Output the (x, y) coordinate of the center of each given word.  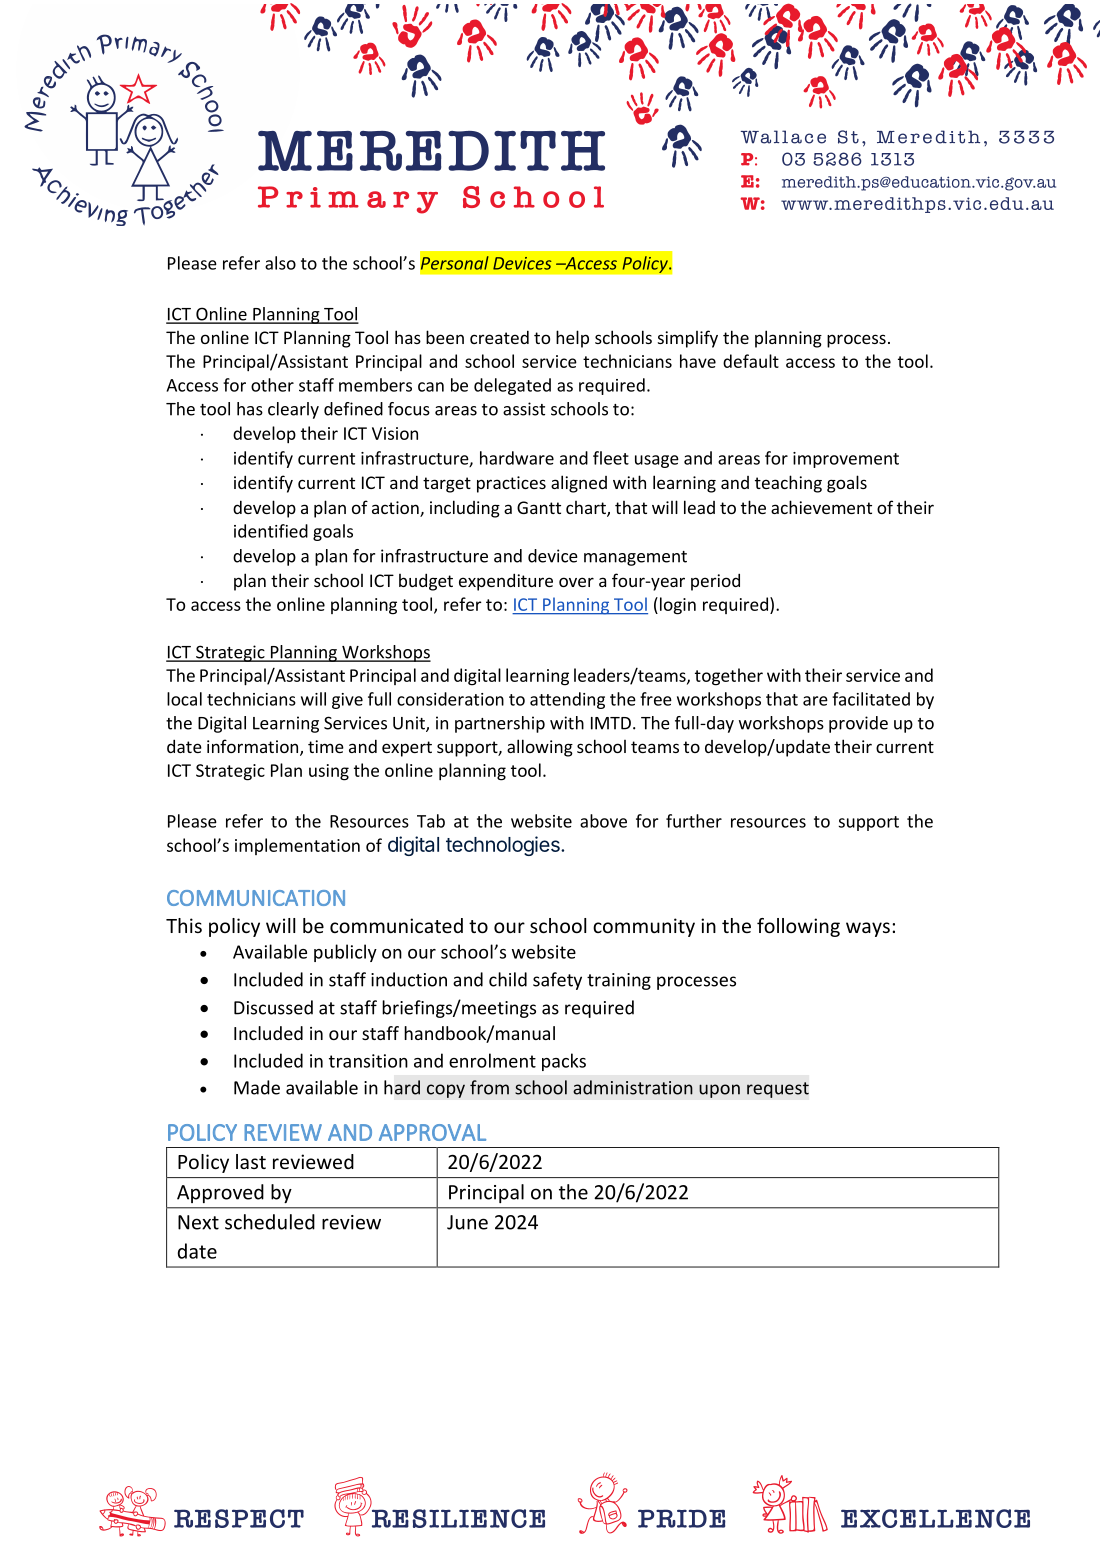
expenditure (506, 582)
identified (271, 531)
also (280, 263)
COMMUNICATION (256, 898)
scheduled (270, 1222)
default (751, 361)
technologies (504, 846)
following (798, 927)
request (778, 1090)
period (715, 582)
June (467, 1222)
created (499, 337)
